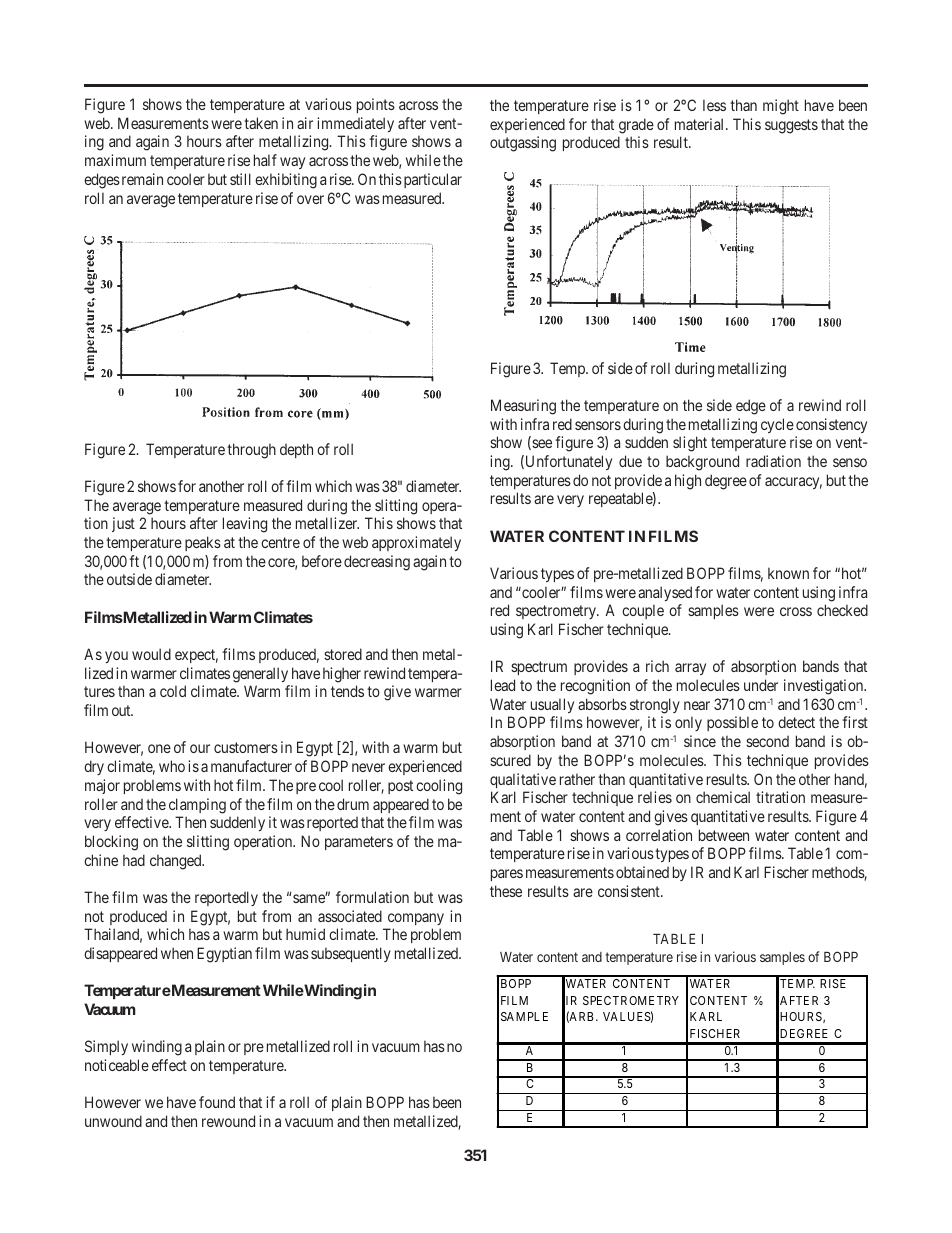 This screenshot has height=1233, width=952. Describe the element at coordinates (416, 543) in the screenshot. I see `approximately` at that location.
